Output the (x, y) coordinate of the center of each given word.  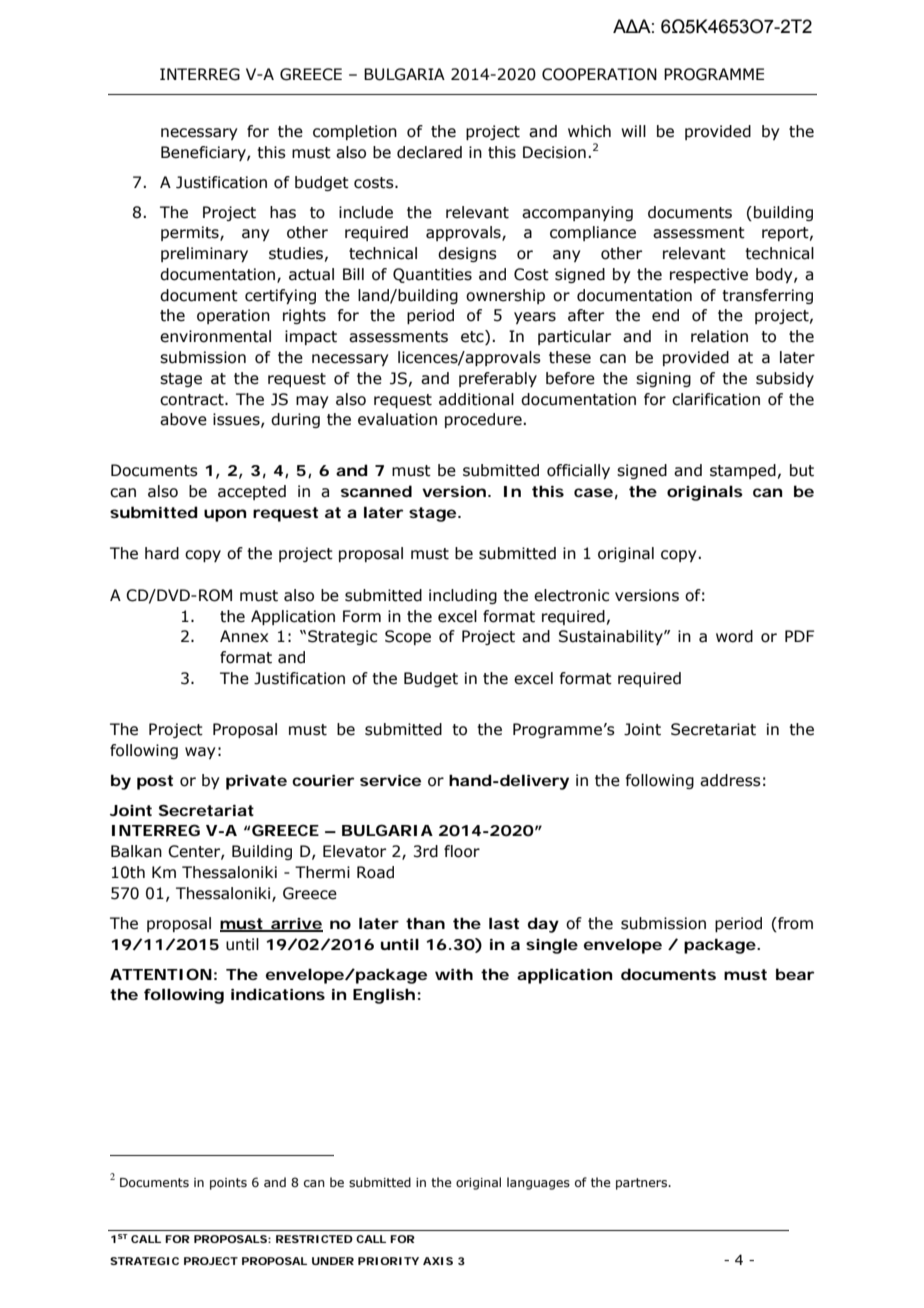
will (633, 131)
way (200, 753)
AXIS (438, 1261)
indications (278, 994)
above (183, 419)
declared (429, 152)
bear (795, 974)
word (734, 636)
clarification (716, 399)
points (228, 1184)
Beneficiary (204, 153)
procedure (484, 420)
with (454, 974)
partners (643, 1184)
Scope (408, 637)
